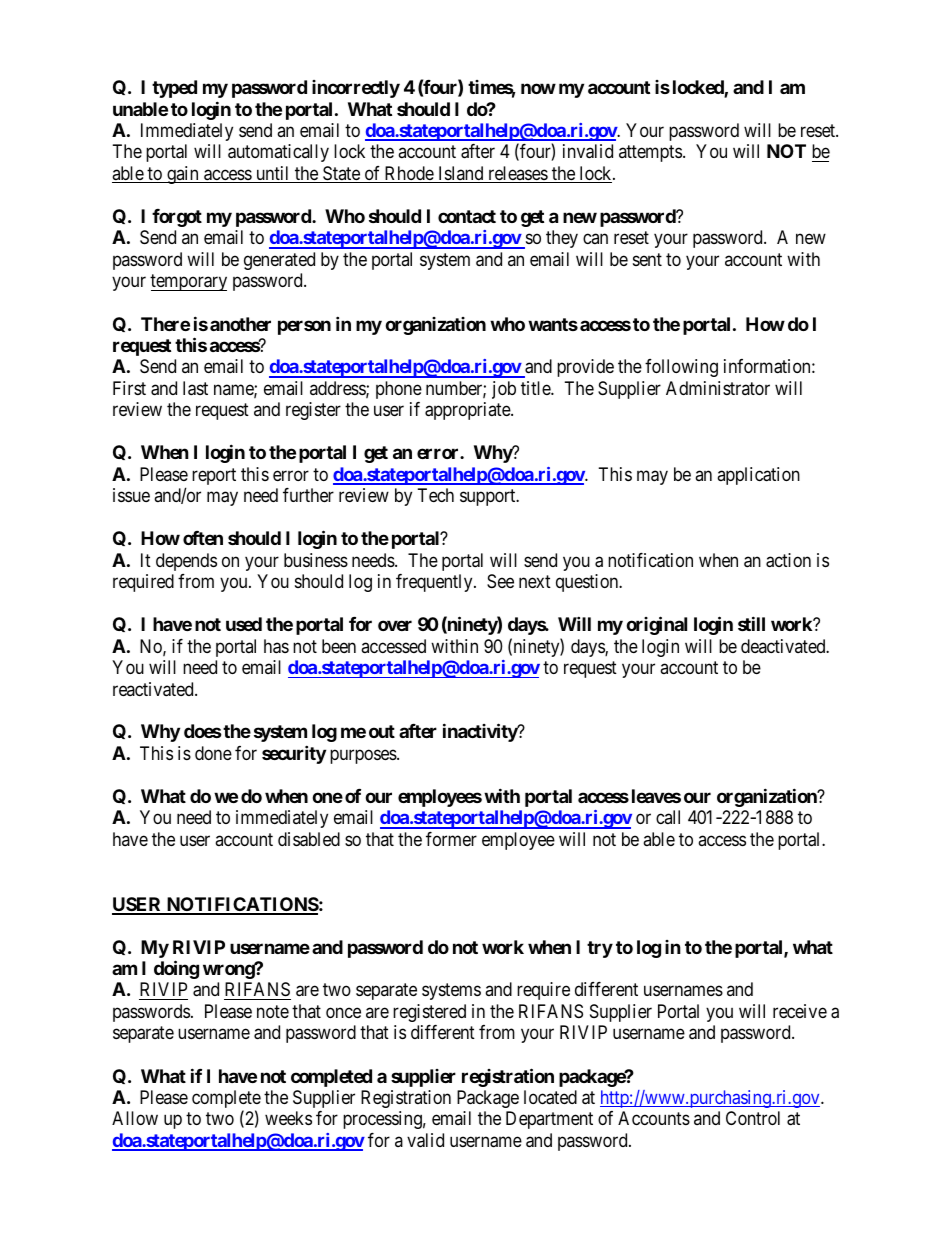  I want to click on report, so click(214, 476).
